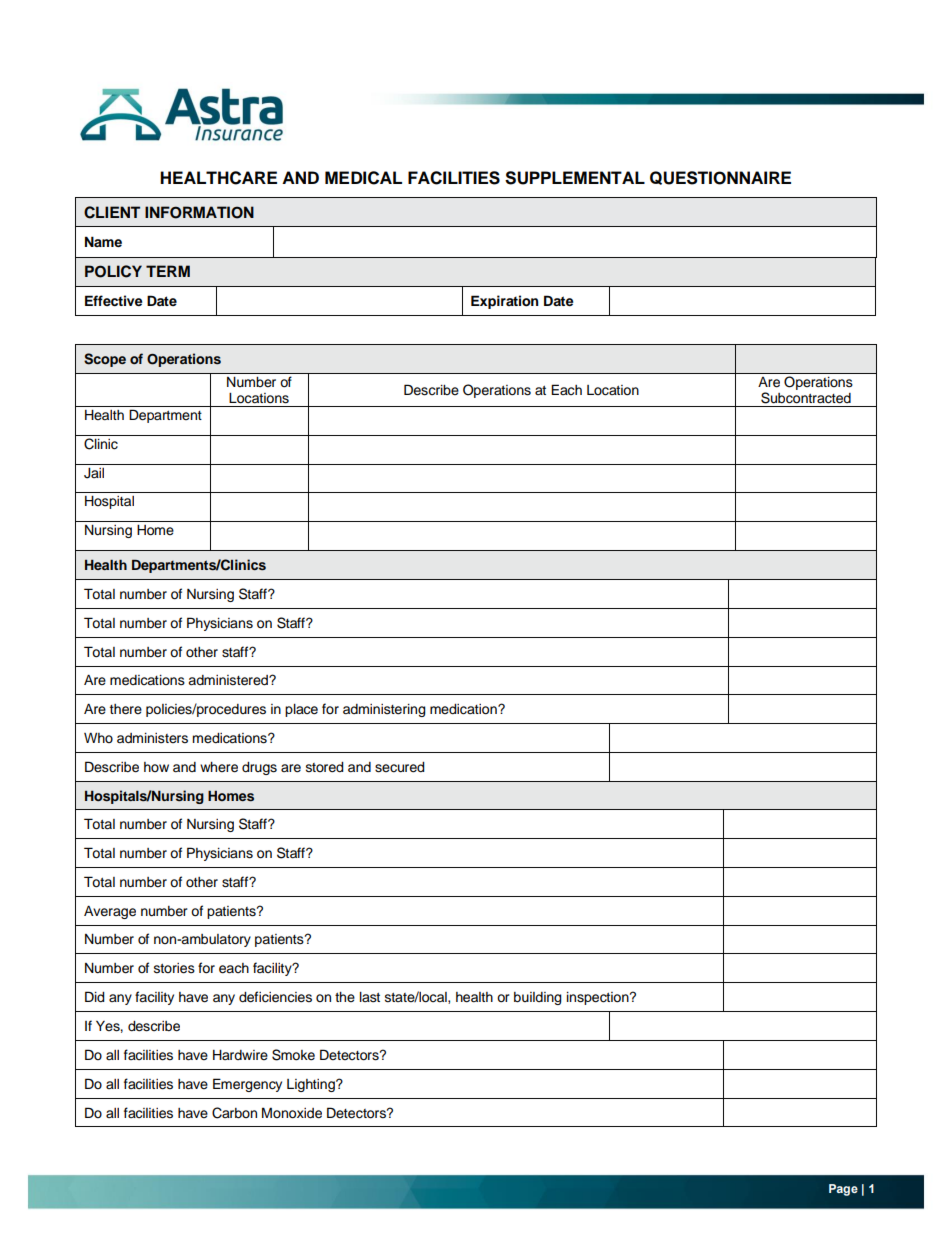  What do you see at coordinates (199, 212) in the screenshot?
I see `INFORMATION` at bounding box center [199, 212].
